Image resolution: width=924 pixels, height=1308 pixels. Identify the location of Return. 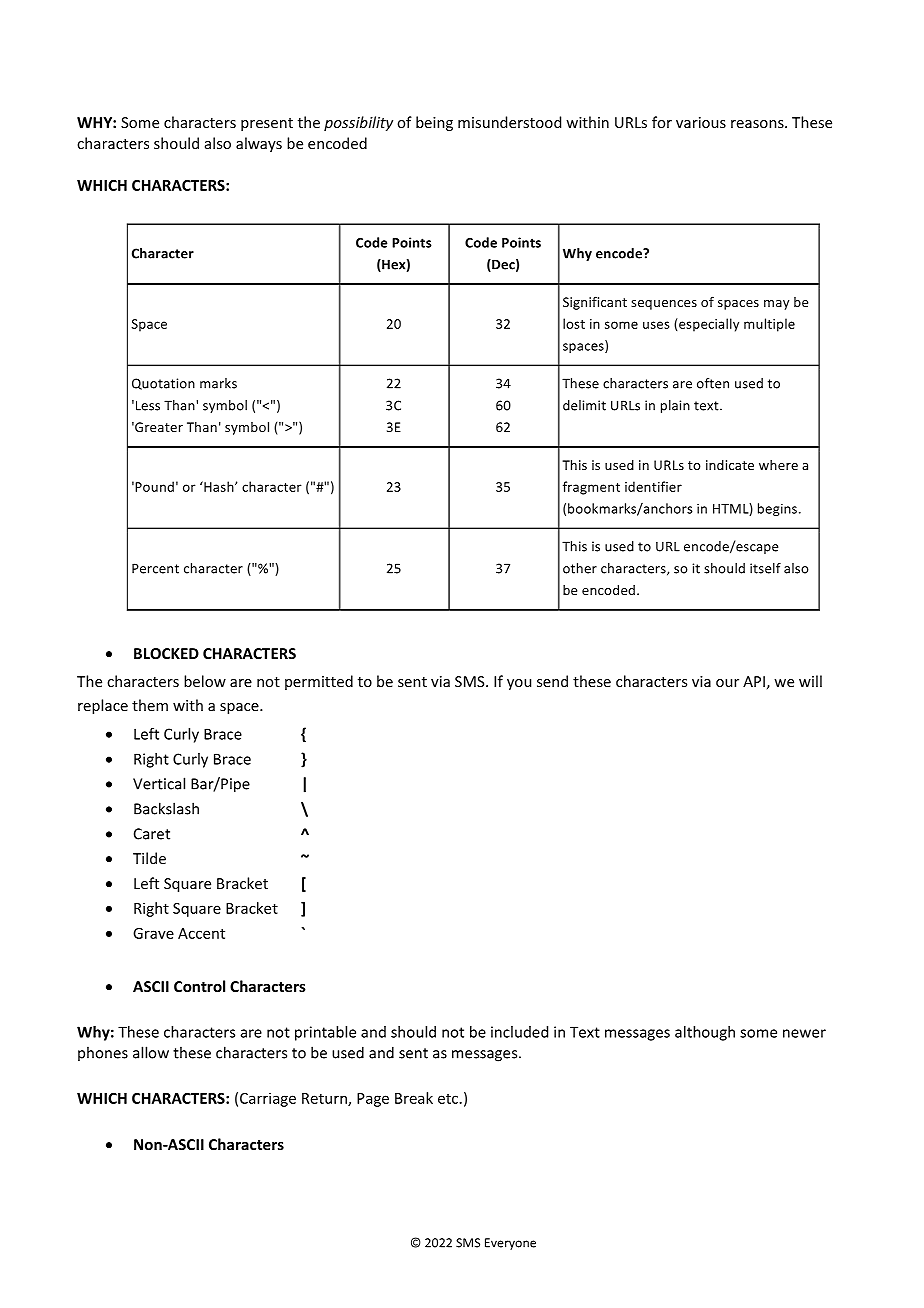
(325, 1099).
